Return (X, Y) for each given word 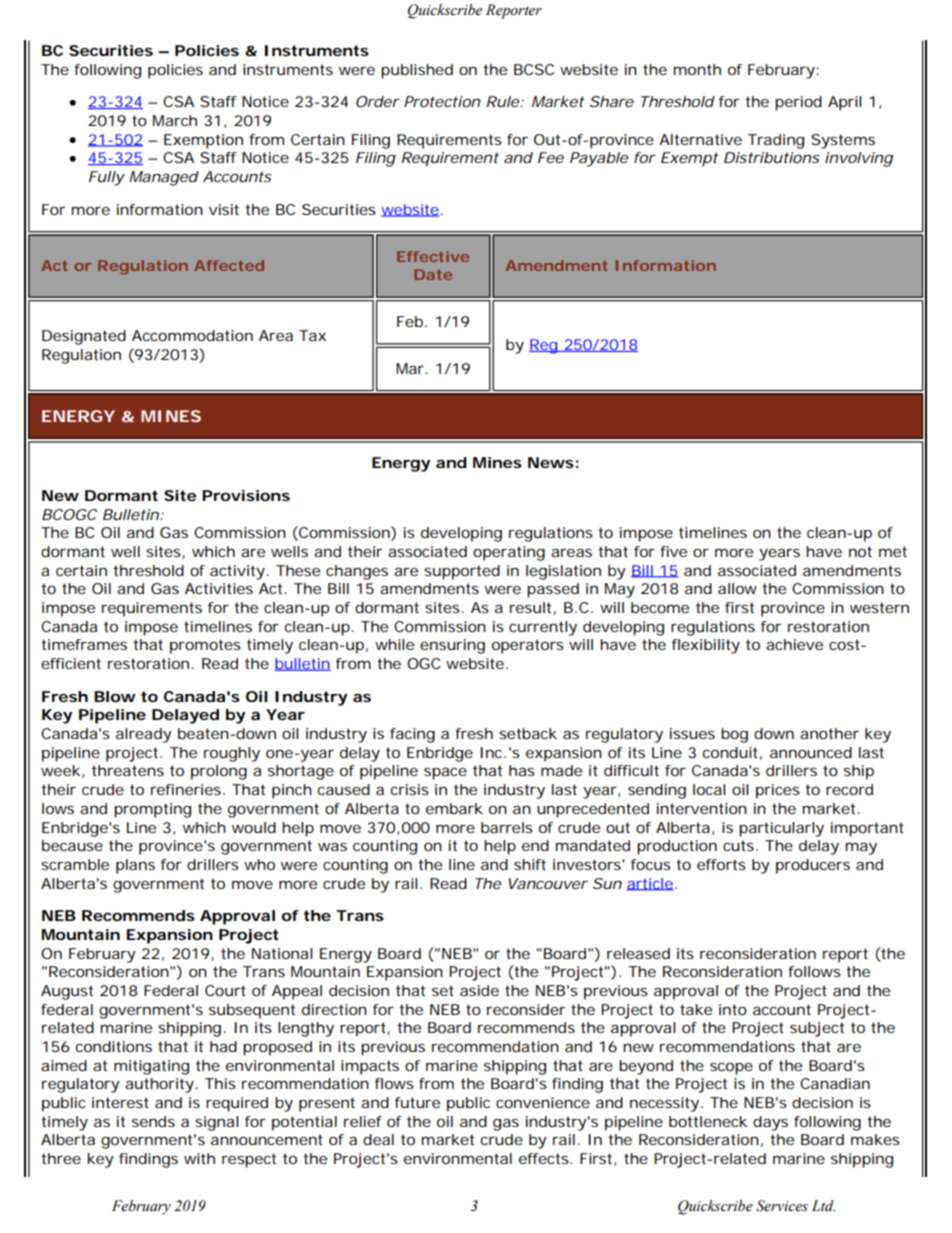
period (798, 103)
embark (454, 808)
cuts (740, 845)
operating (509, 553)
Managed (164, 178)
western (879, 607)
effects (545, 1158)
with (199, 1158)
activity (239, 572)
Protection (442, 101)
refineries (188, 789)
